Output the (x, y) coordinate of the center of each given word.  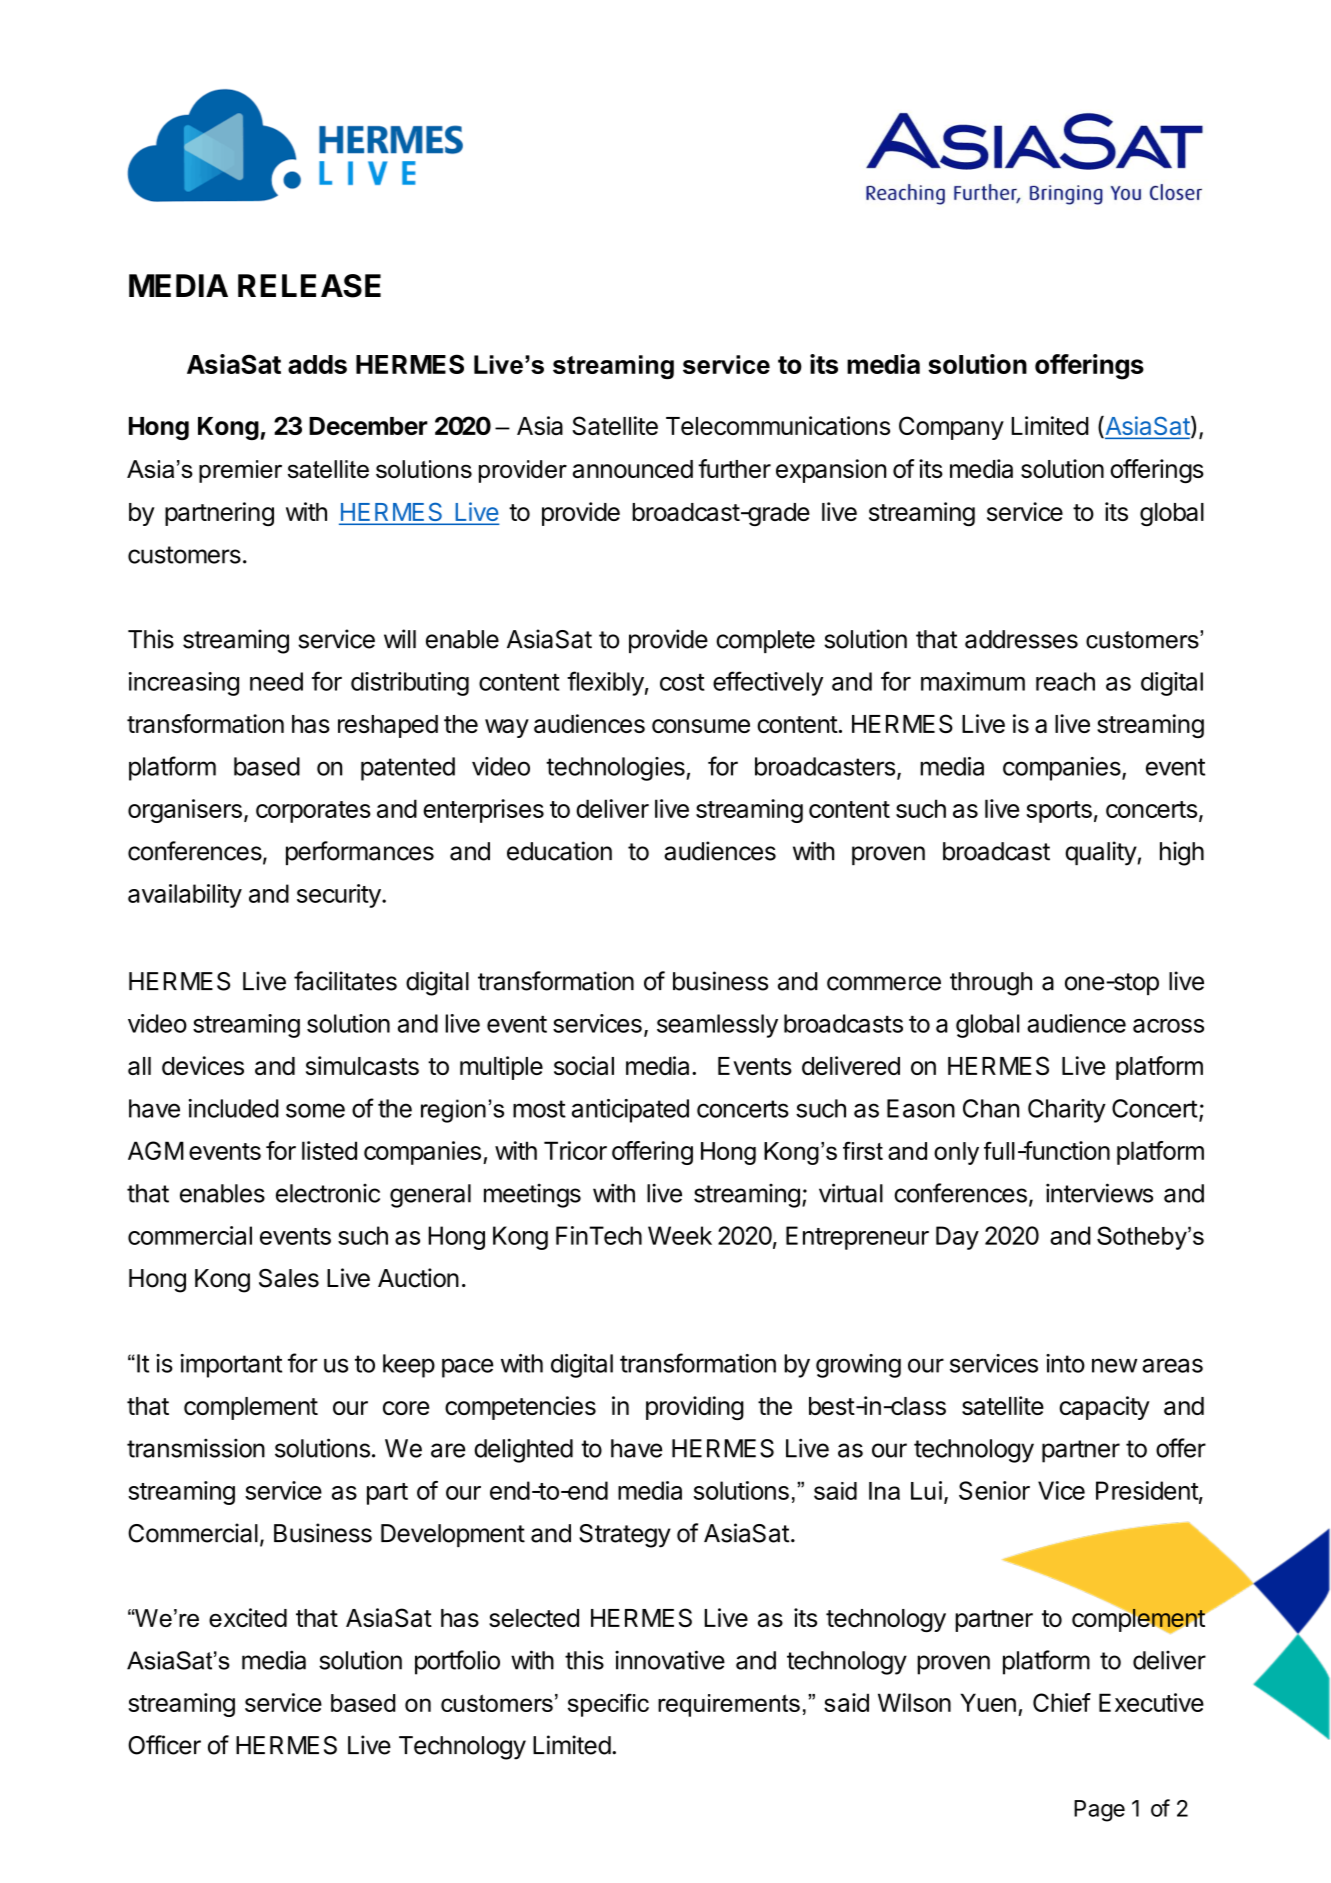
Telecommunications (778, 425)
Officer (164, 1745)
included (234, 1108)
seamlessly (717, 1026)
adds (317, 364)
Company (951, 428)
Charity (1067, 1111)
